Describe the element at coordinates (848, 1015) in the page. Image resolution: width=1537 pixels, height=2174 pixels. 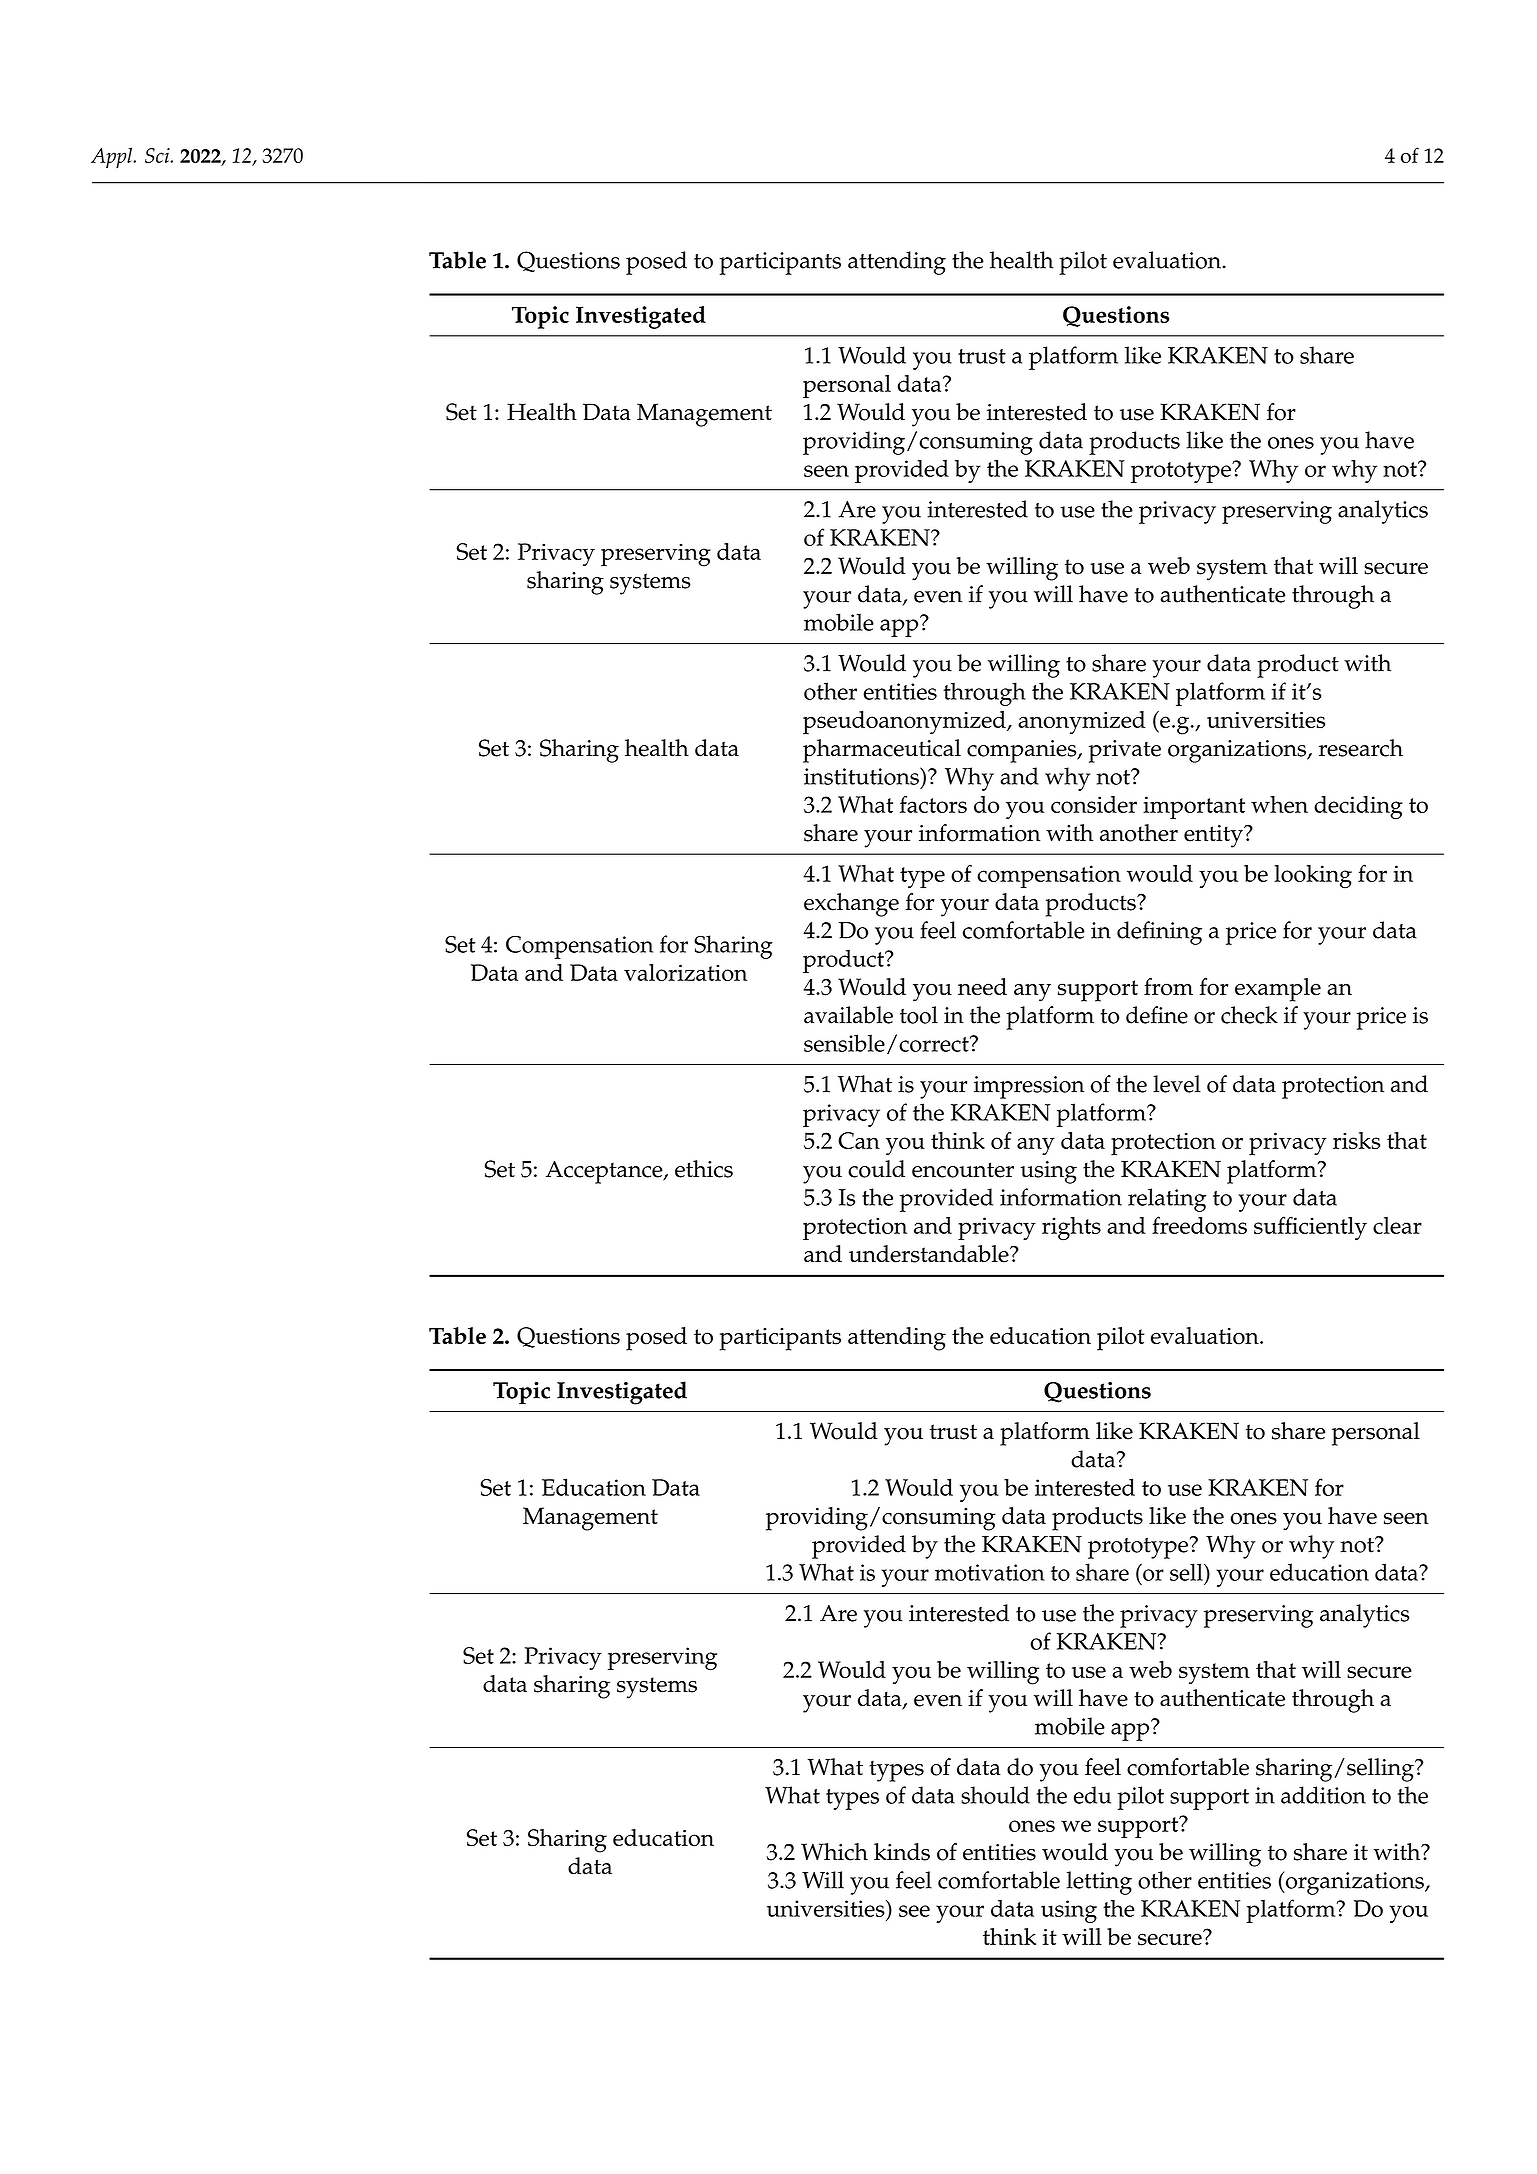
I see `available` at that location.
